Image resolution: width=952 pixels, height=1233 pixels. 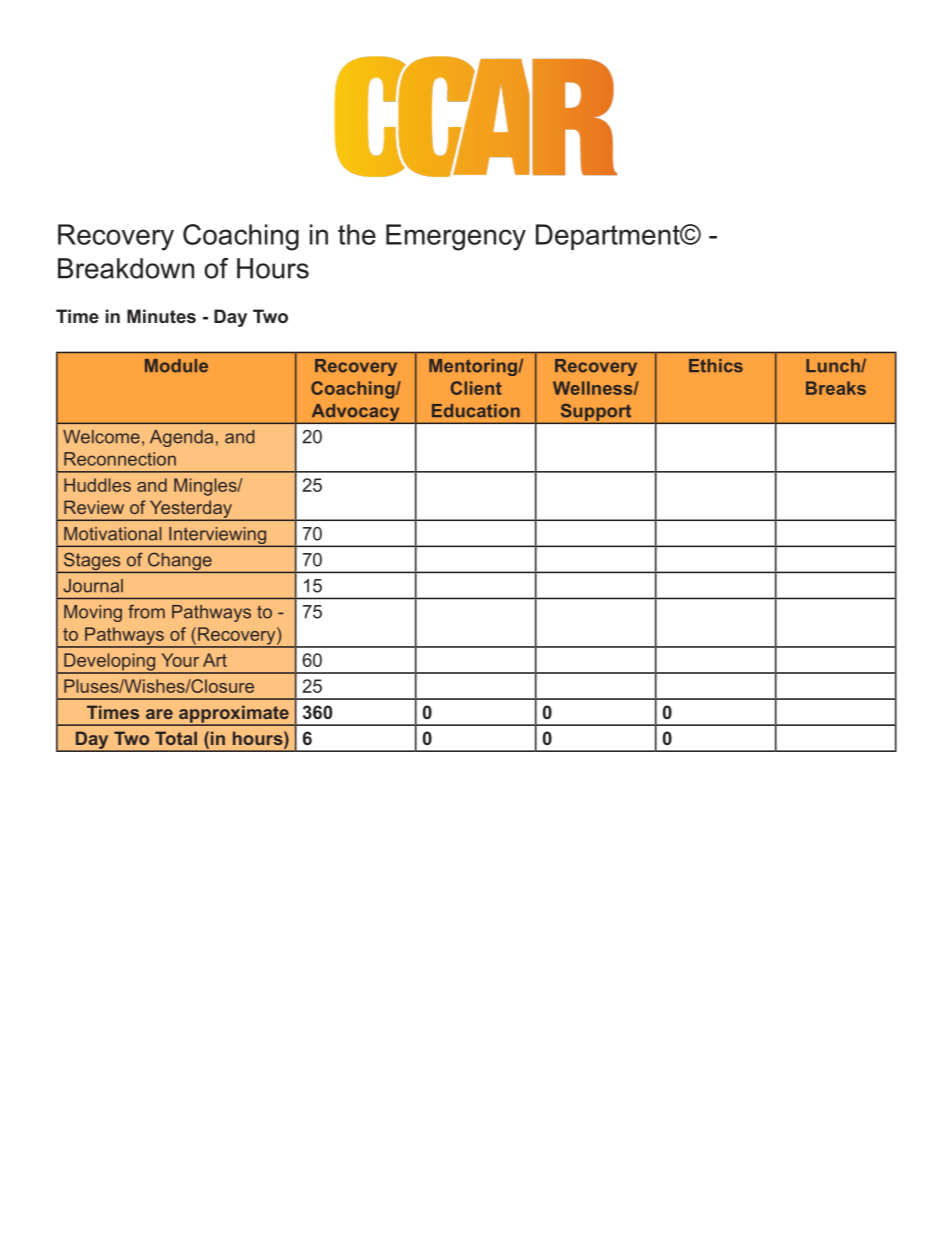 I want to click on Ethics, so click(x=716, y=366).
